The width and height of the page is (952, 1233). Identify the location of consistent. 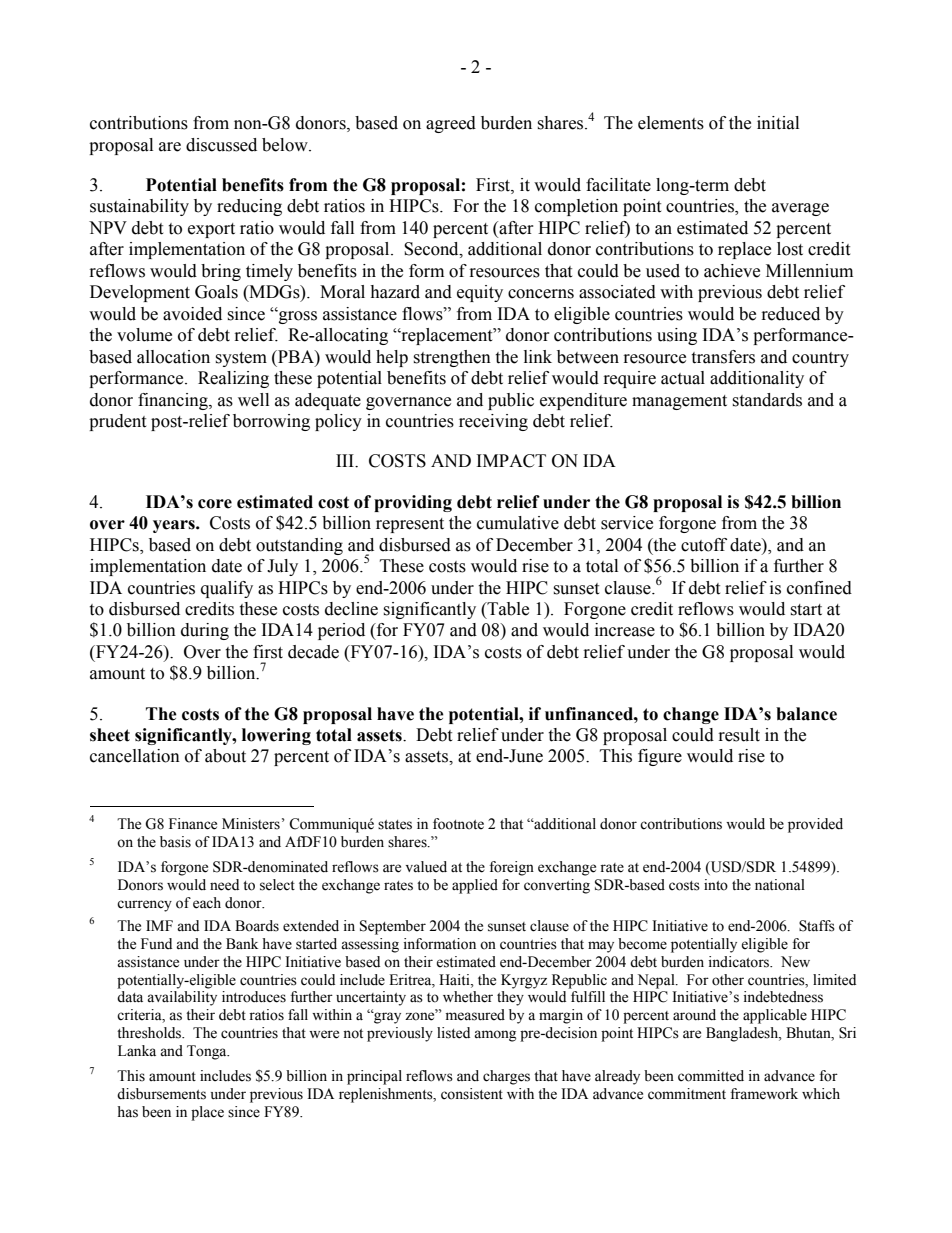
(472, 1094).
